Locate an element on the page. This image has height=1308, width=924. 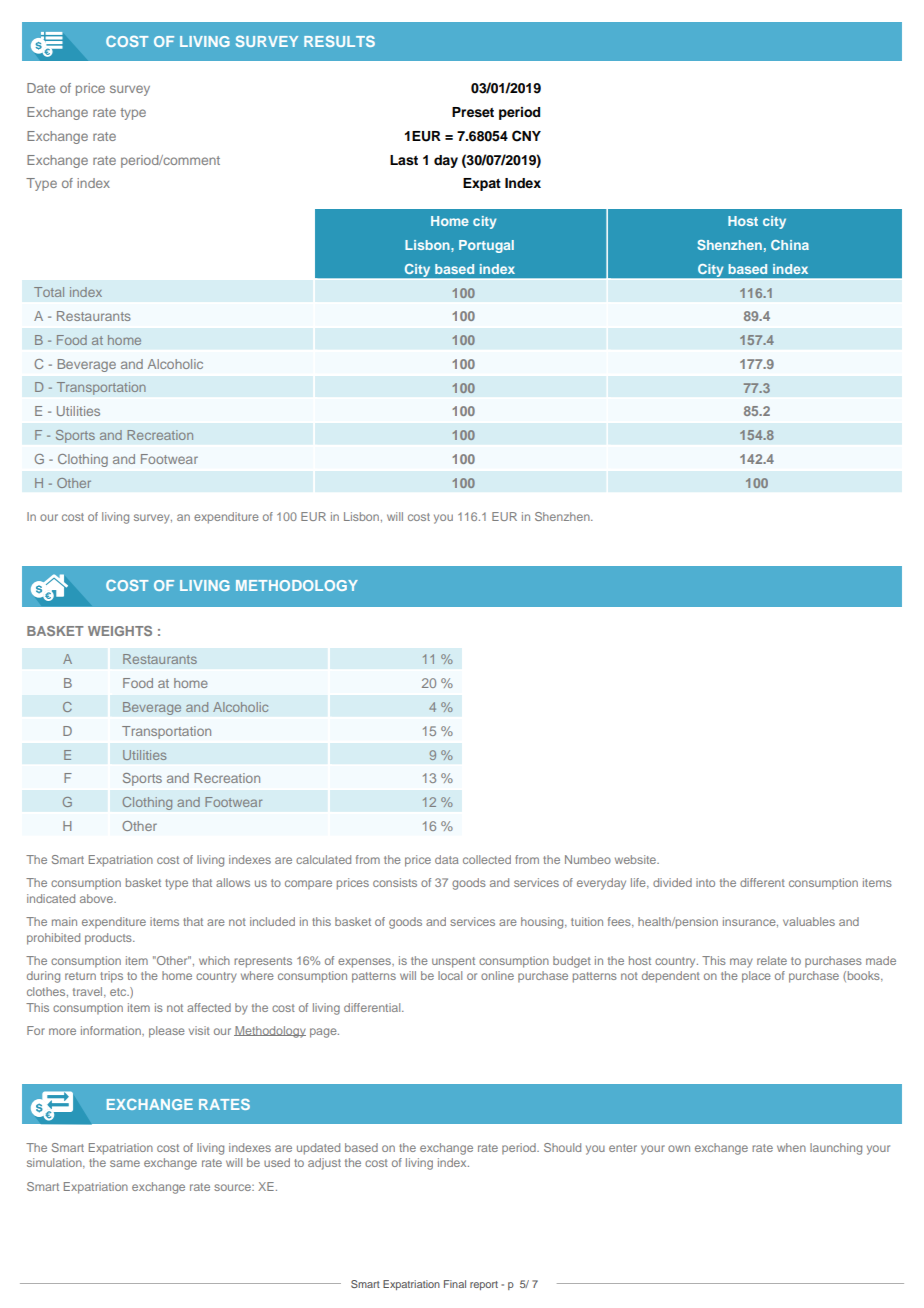
data is located at coordinates (447, 859).
